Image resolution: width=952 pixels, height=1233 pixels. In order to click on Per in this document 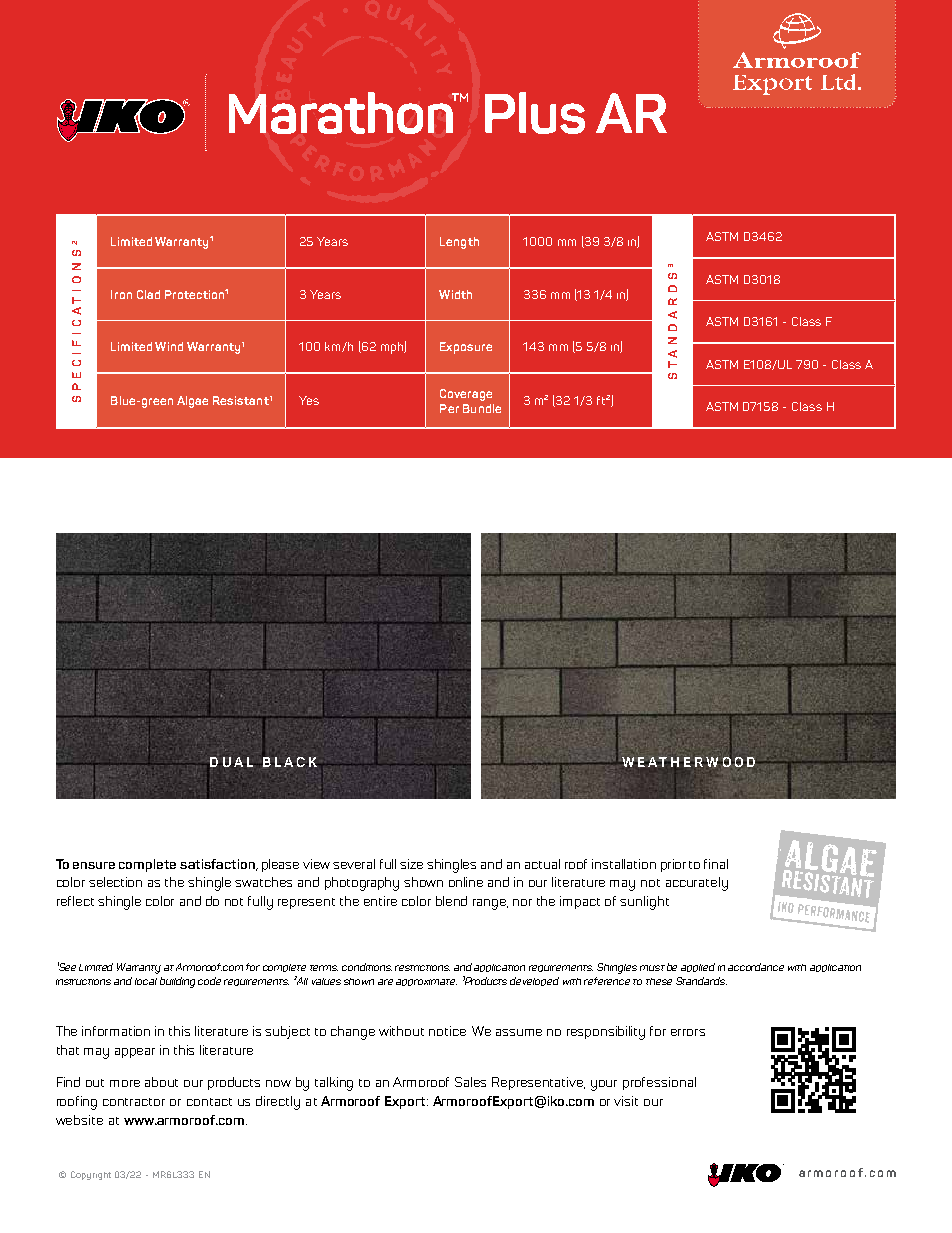, I will do `click(449, 408)`.
